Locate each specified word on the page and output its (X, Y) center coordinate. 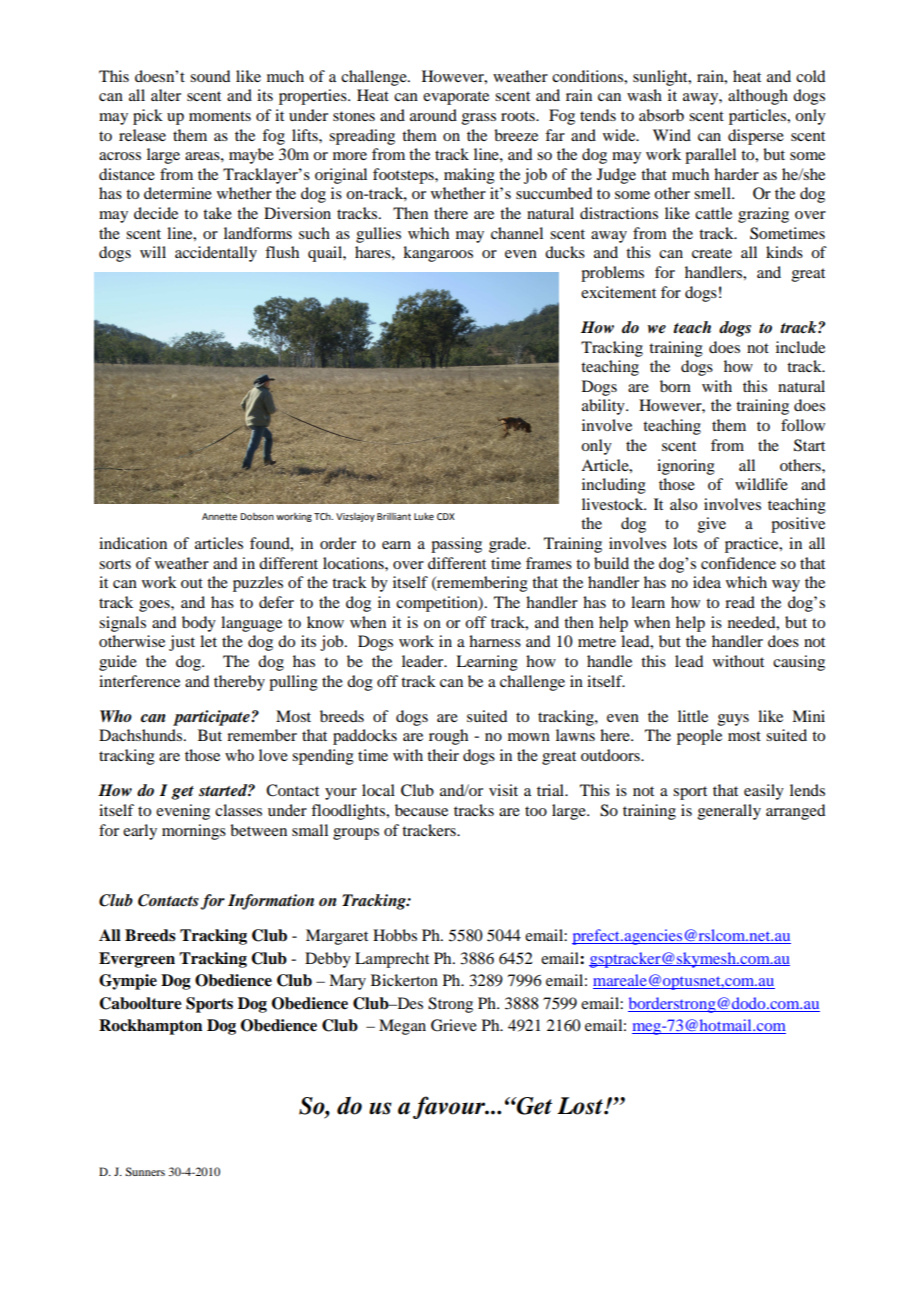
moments (220, 116)
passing (456, 545)
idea (707, 582)
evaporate (456, 98)
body (199, 624)
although (758, 97)
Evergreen (137, 960)
